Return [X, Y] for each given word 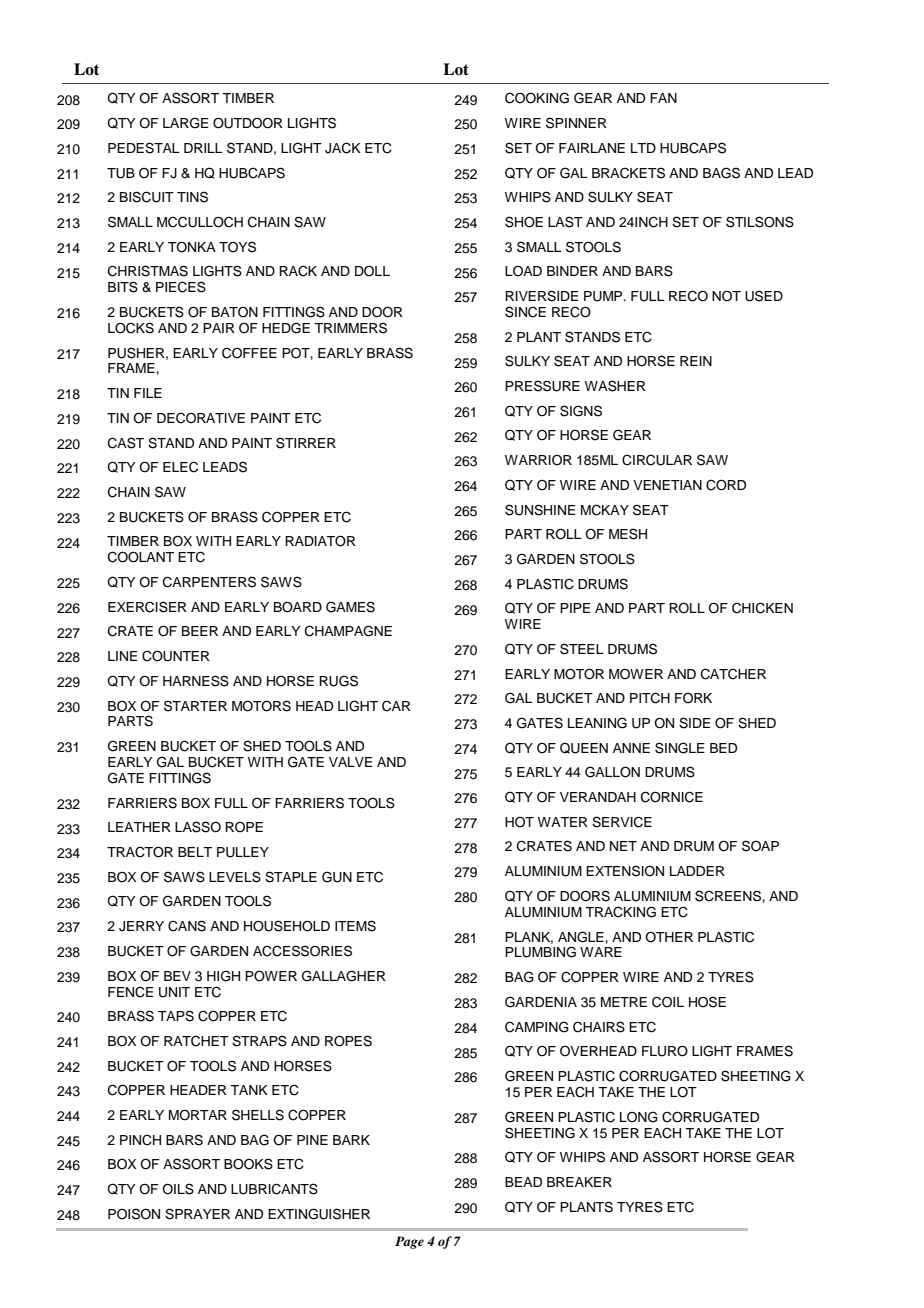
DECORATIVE [201, 418]
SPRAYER [197, 1214]
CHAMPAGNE [348, 631]
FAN [663, 98]
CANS [187, 926]
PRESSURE [542, 386]
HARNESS [196, 681]
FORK [693, 698]
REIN [696, 361]
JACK [343, 148]
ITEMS [355, 926]
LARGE [186, 123]
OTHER [669, 937]
